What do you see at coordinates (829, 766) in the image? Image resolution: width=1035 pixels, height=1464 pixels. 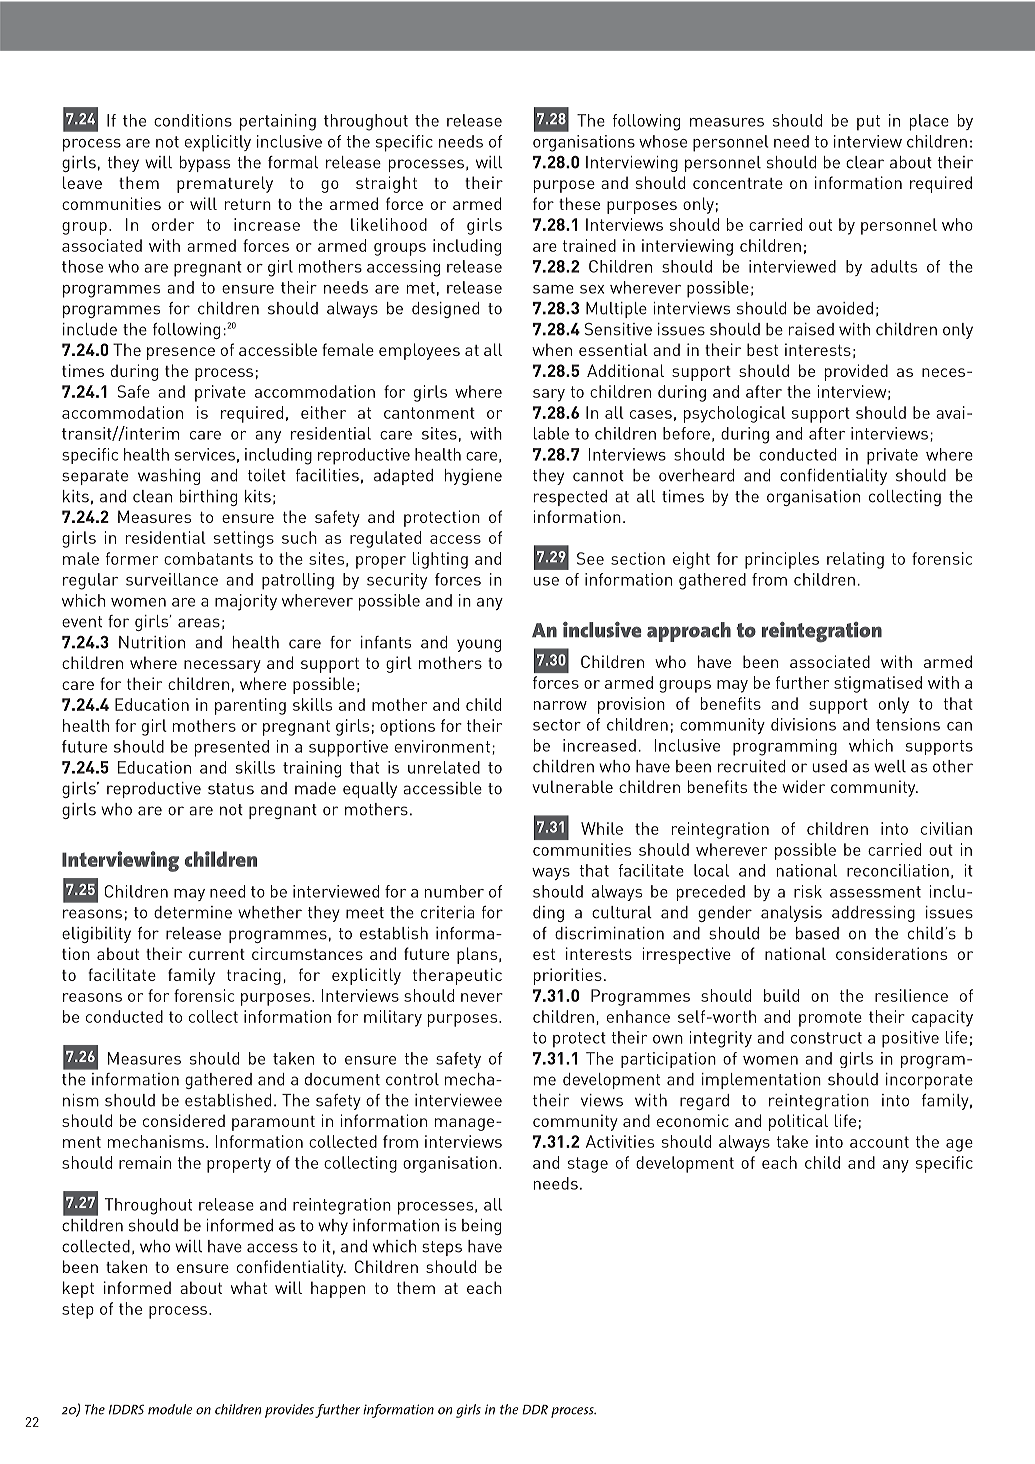 I see `used` at bounding box center [829, 766].
